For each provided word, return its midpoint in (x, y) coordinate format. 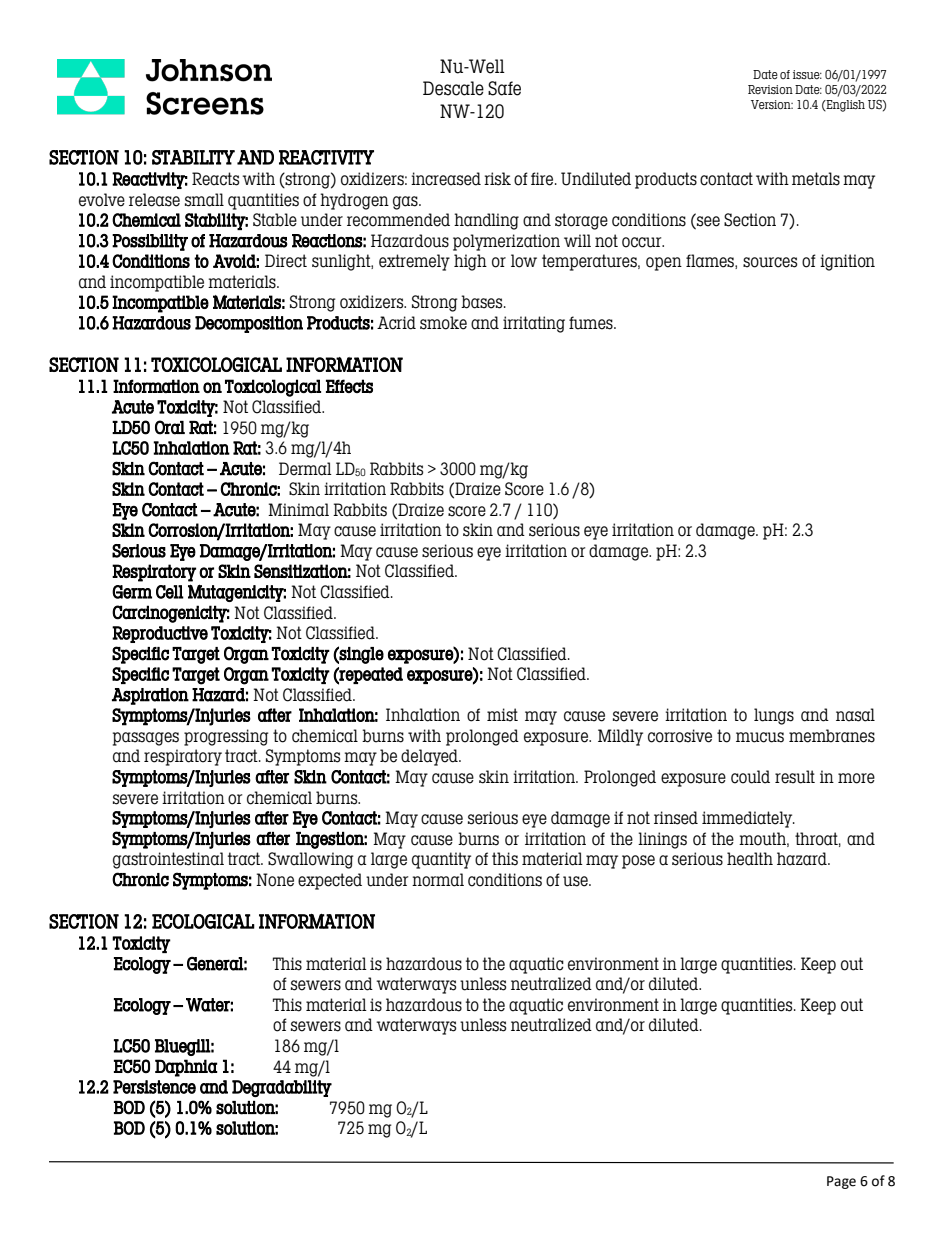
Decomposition (249, 324)
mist (502, 715)
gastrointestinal (168, 860)
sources (770, 262)
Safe (504, 88)
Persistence (154, 1087)
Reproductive (160, 634)
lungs (774, 716)
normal (438, 880)
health (750, 859)
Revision (770, 89)
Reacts (215, 179)
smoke (443, 323)
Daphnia (186, 1068)
